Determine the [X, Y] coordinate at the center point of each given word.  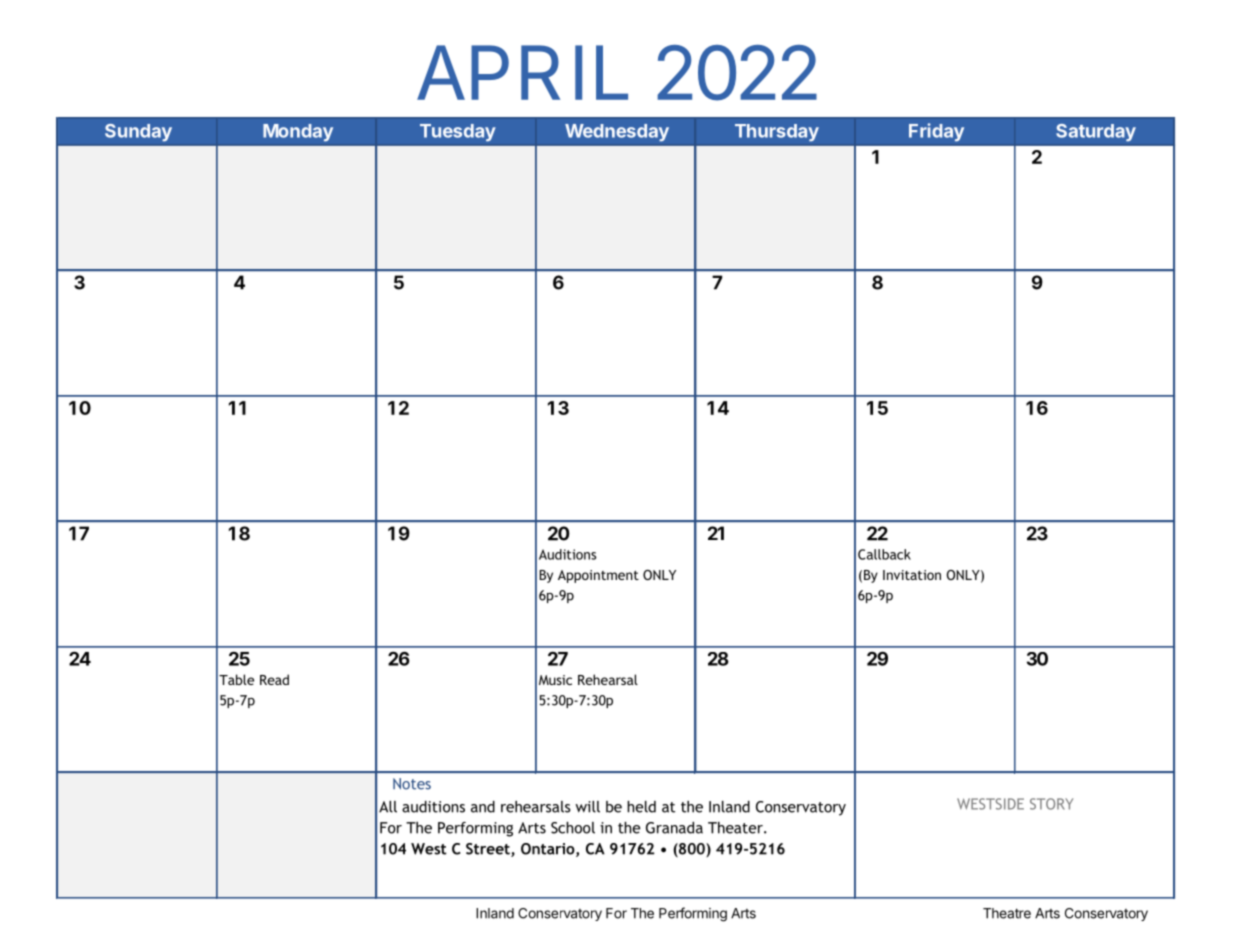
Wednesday [617, 133]
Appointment [598, 576]
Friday [936, 132]
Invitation [912, 575]
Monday [298, 133]
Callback [884, 554]
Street [489, 850]
